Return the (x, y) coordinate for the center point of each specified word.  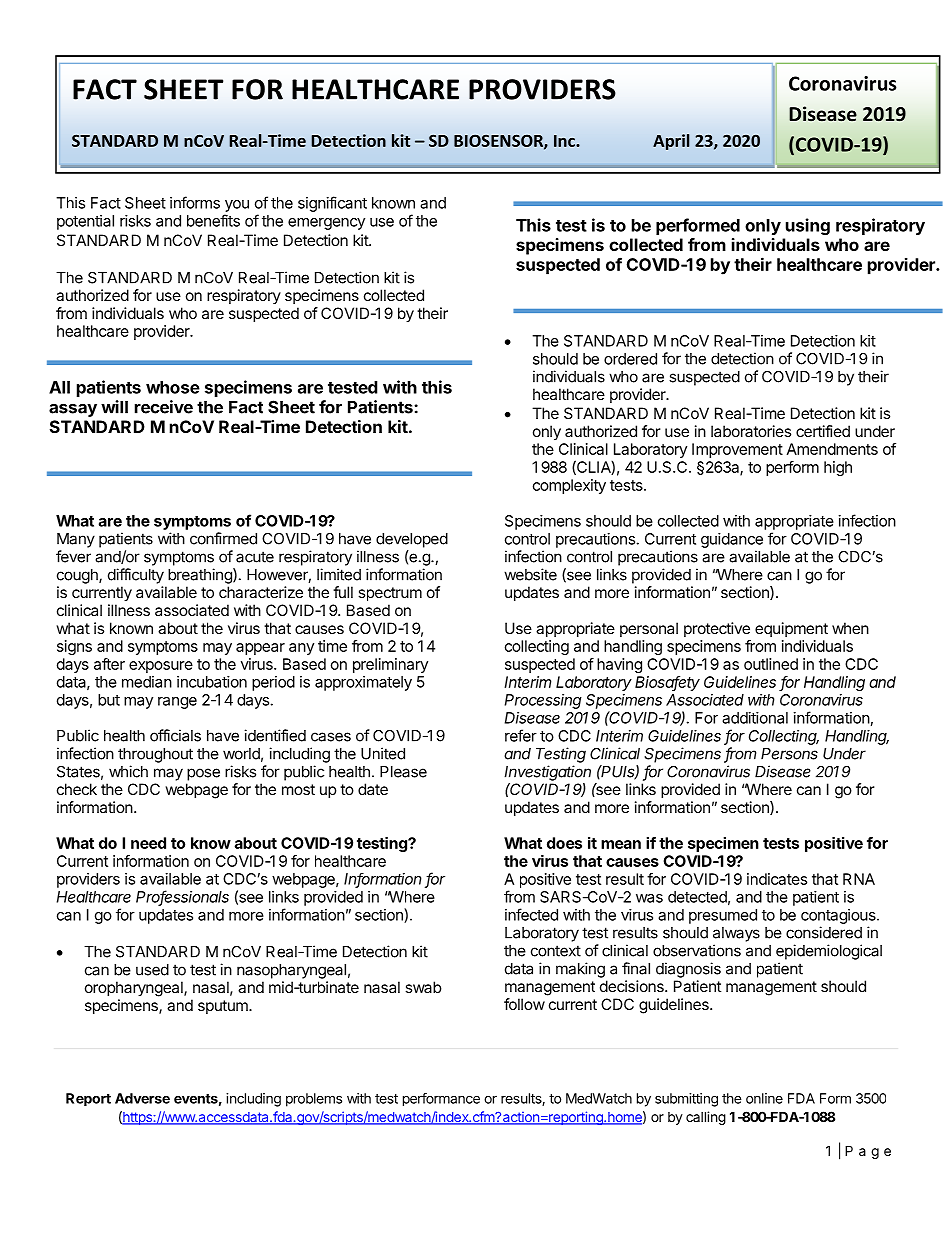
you (237, 206)
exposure (161, 667)
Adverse (142, 1098)
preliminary (390, 665)
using (808, 226)
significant (332, 204)
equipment (791, 629)
